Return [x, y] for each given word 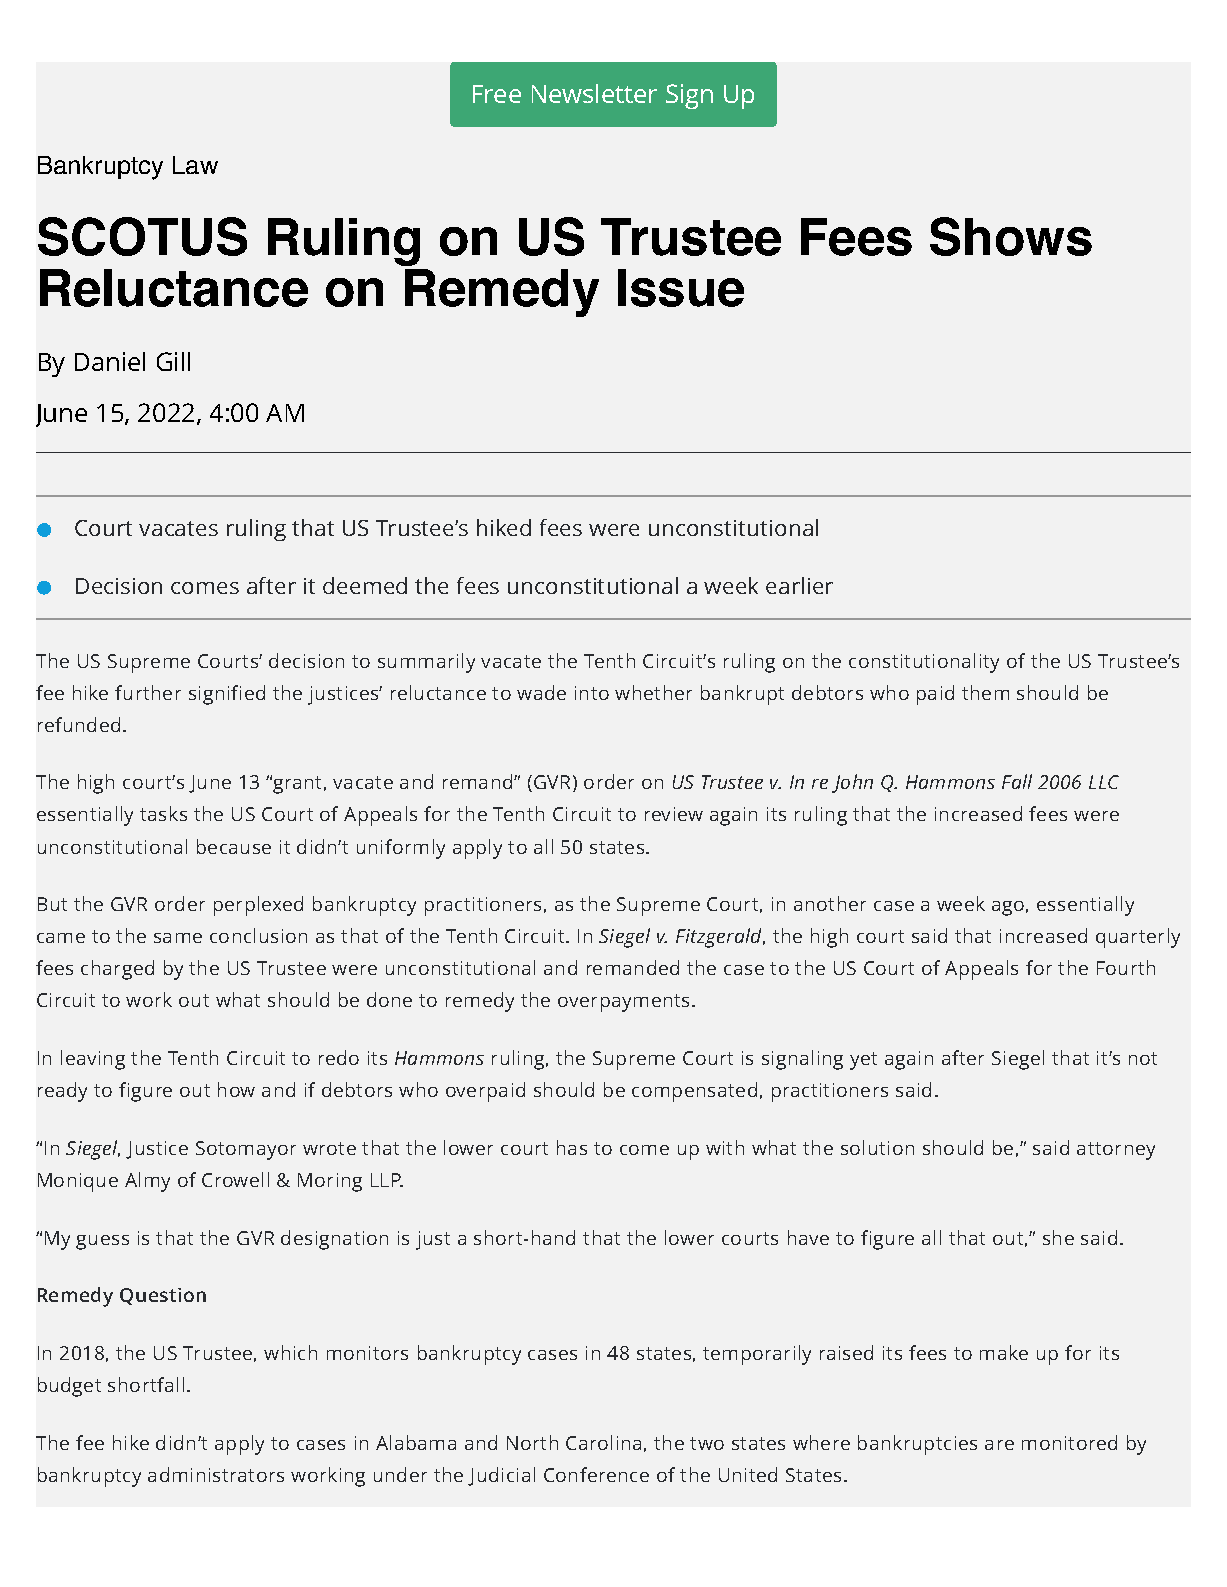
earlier [799, 585]
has [572, 1147]
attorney [1116, 1151]
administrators [216, 1474]
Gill [173, 361]
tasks [163, 813]
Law [195, 165]
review [674, 814]
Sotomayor [246, 1150]
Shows [1011, 236]
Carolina [603, 1442]
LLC [1104, 782]
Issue [681, 288]
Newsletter [594, 93]
